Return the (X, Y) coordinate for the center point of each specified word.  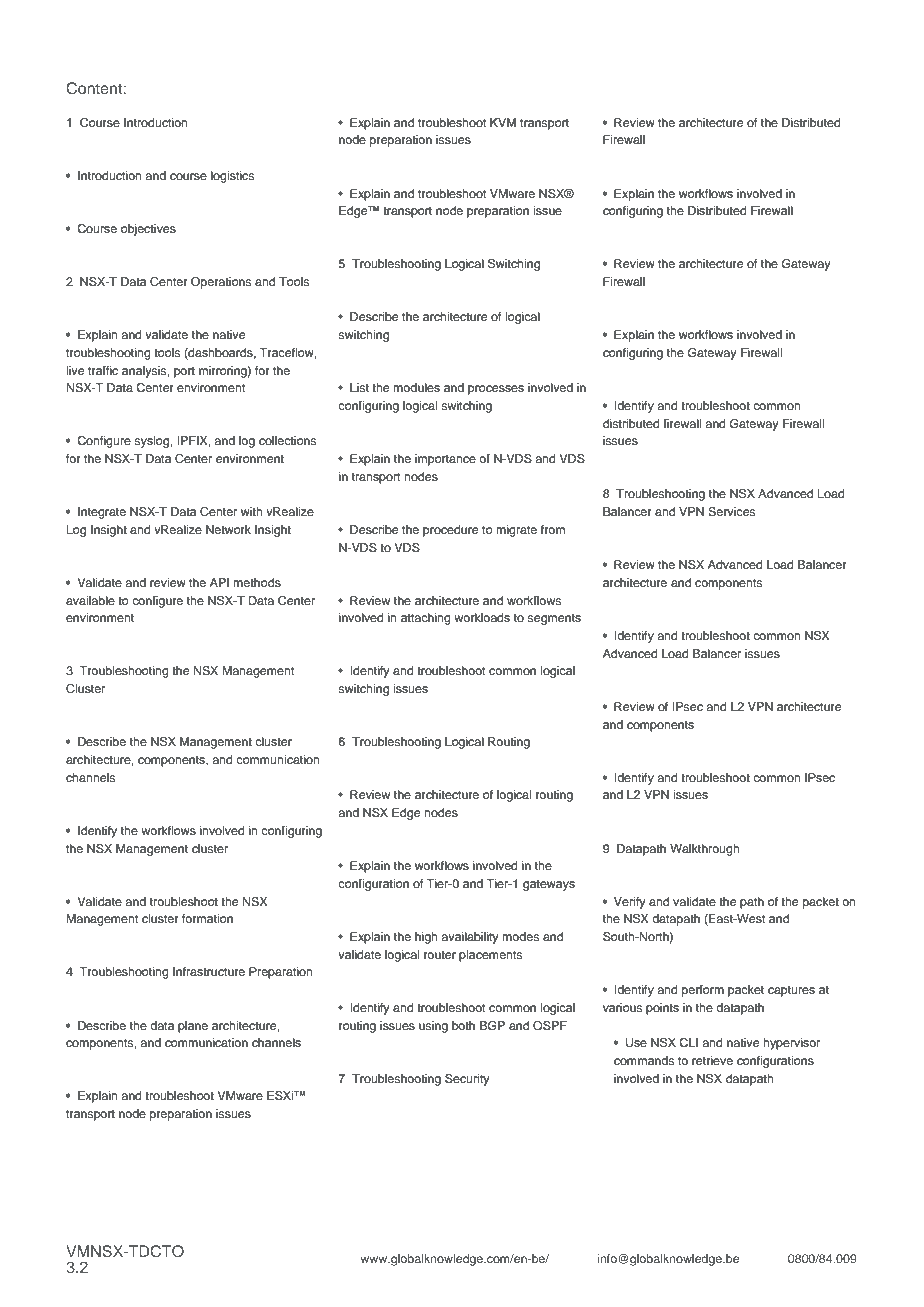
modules (416, 387)
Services (731, 512)
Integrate (102, 513)
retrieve (712, 1060)
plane (193, 1027)
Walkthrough (705, 850)
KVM (503, 122)
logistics (232, 177)
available (90, 600)
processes (496, 390)
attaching (426, 619)
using (433, 1027)
